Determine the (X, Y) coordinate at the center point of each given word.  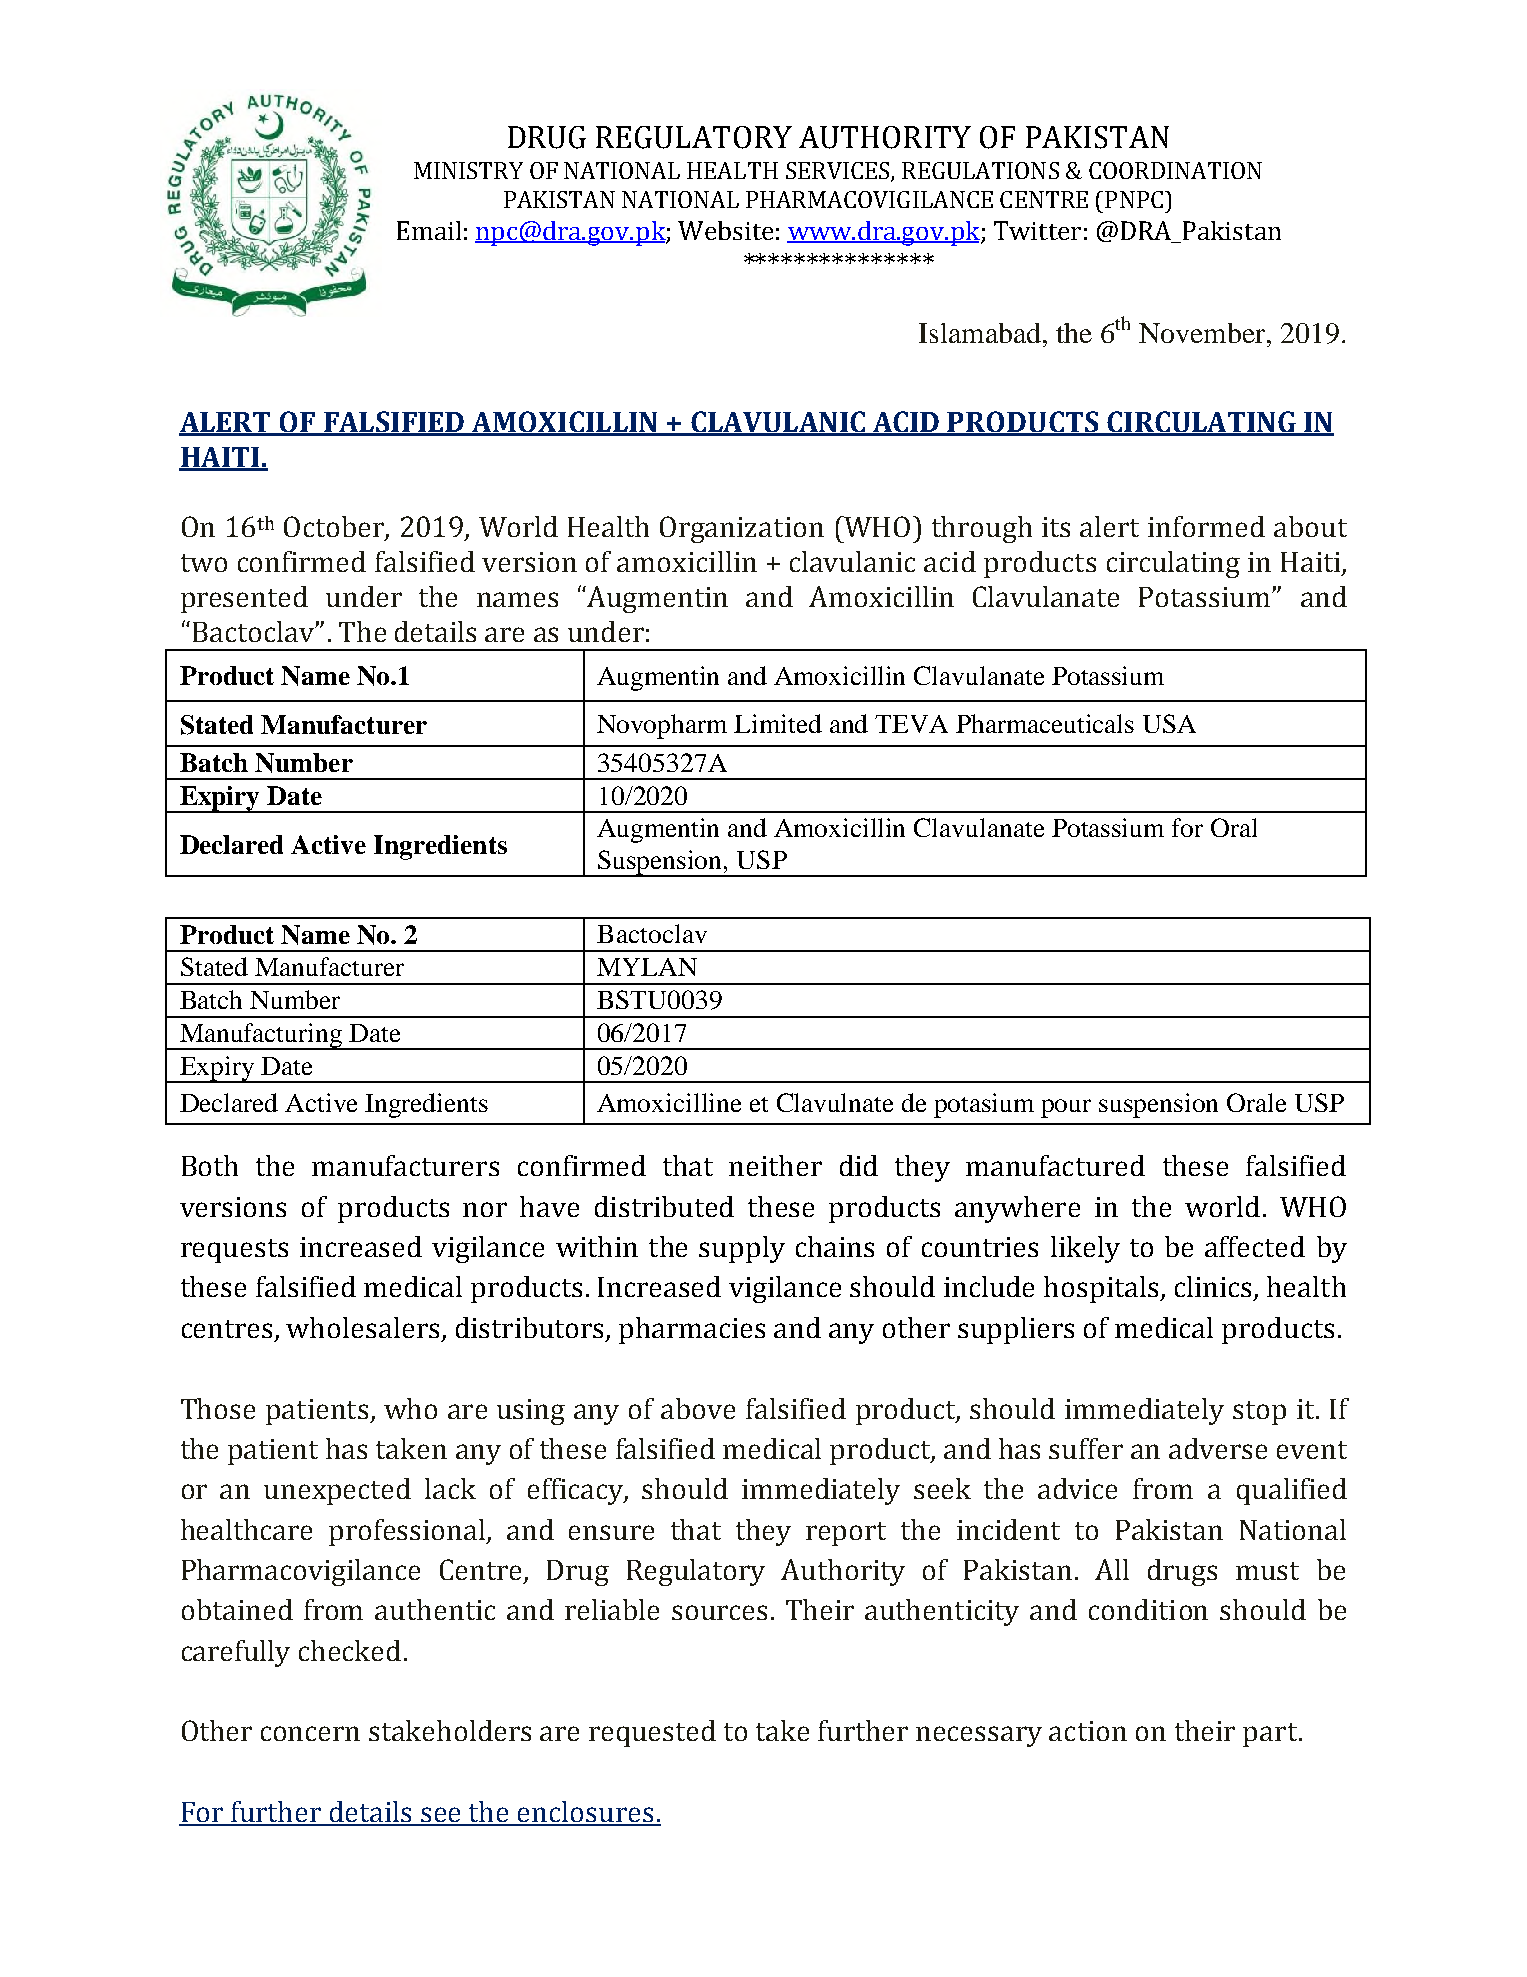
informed (1206, 526)
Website (725, 230)
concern (310, 1733)
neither (775, 1165)
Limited (778, 723)
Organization (742, 529)
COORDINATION (1175, 170)
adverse (1218, 1448)
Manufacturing (261, 1036)
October (335, 528)
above (698, 1408)
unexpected (337, 1491)
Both (210, 1165)
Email (429, 230)
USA (1169, 723)
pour (1066, 1108)
